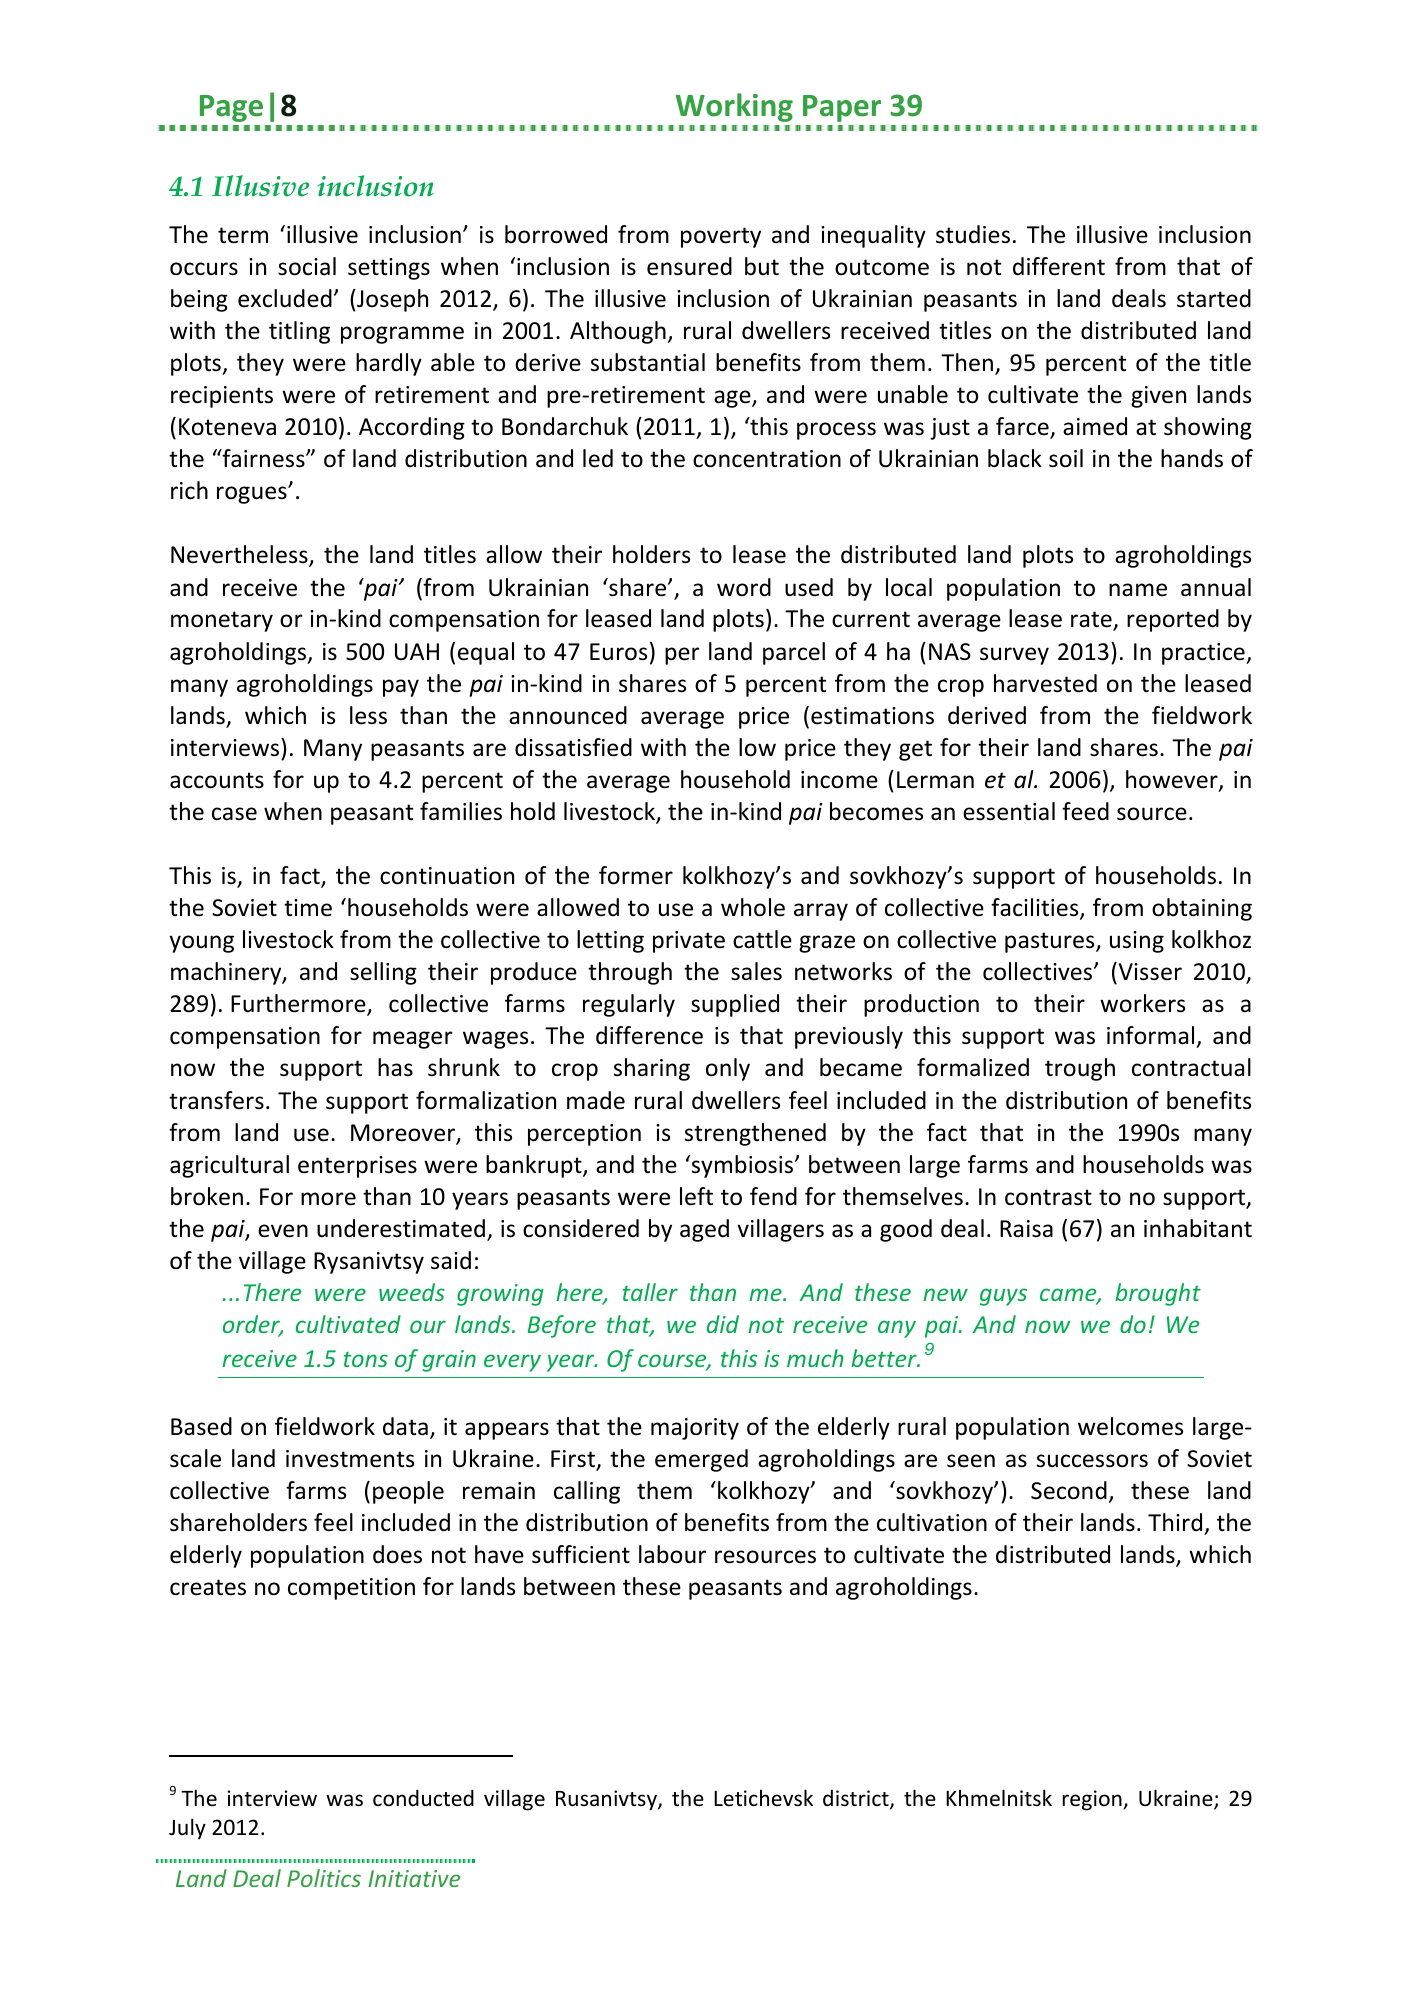  I want to click on only, so click(728, 1069).
